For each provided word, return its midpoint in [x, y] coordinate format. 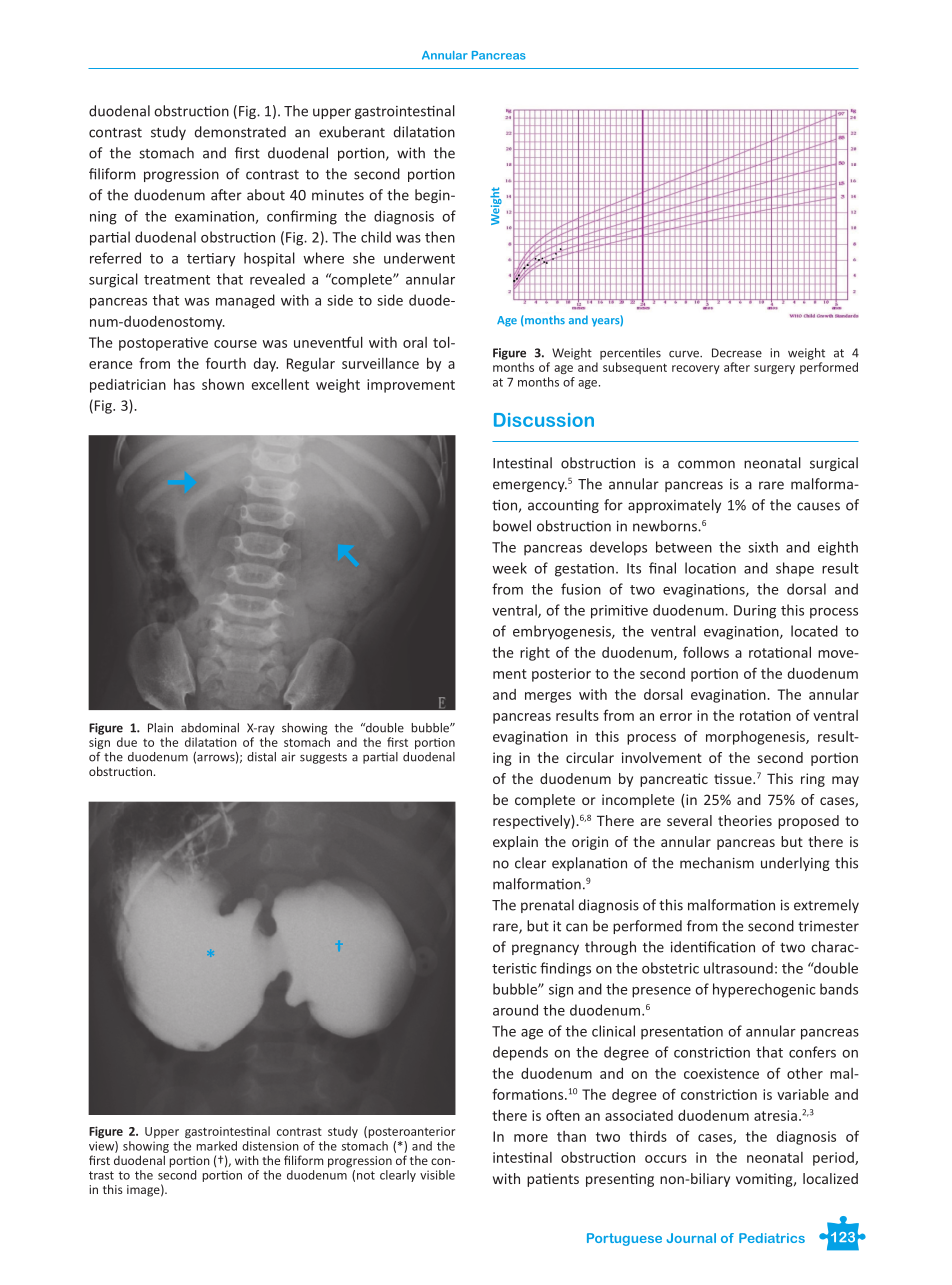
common [706, 464]
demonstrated [240, 132]
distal [261, 757]
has [184, 384]
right [535, 654]
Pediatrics [772, 1238]
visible [437, 1175]
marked [216, 1146]
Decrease [737, 353]
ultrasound [738, 968]
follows [706, 652]
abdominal [210, 728]
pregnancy [545, 949]
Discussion [544, 420]
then [440, 237]
